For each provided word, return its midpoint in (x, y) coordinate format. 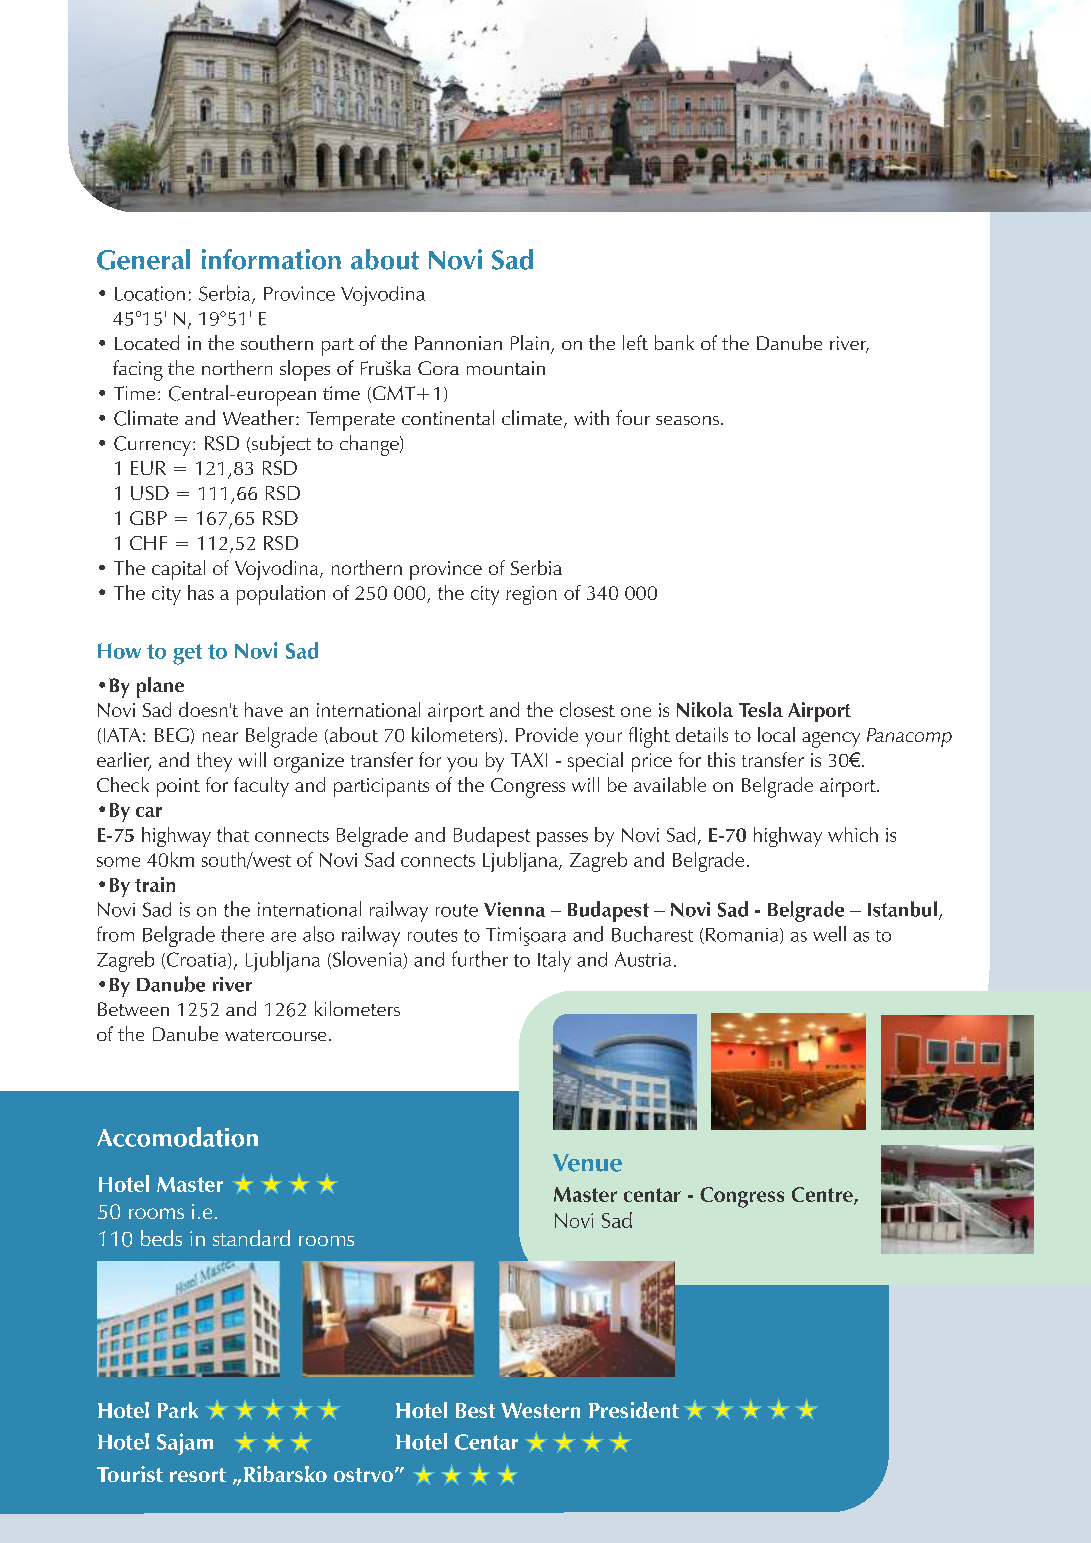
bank (674, 342)
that (233, 834)
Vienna (514, 909)
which (853, 834)
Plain (530, 342)
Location (150, 293)
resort (198, 1475)
